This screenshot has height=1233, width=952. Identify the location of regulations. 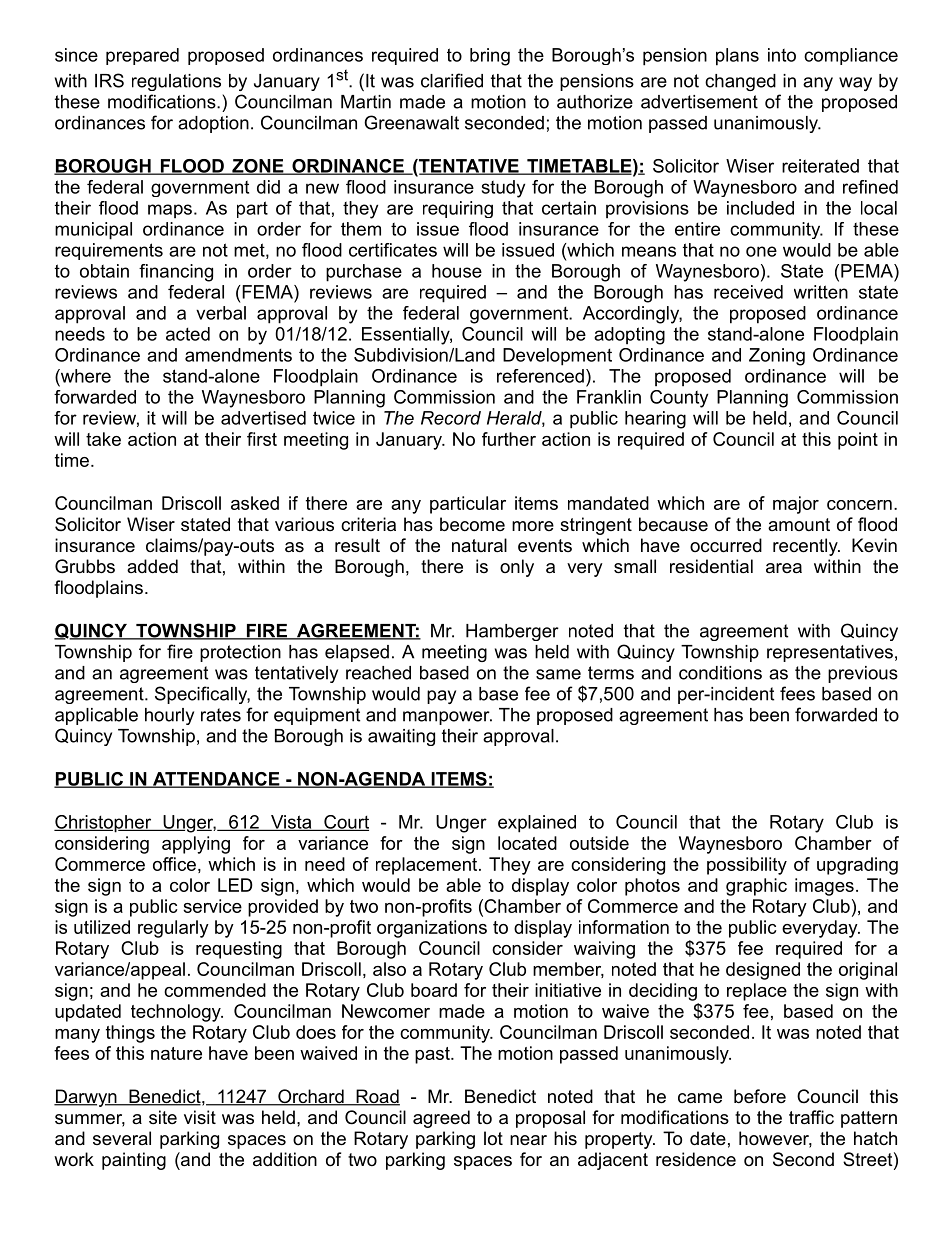
(176, 82).
